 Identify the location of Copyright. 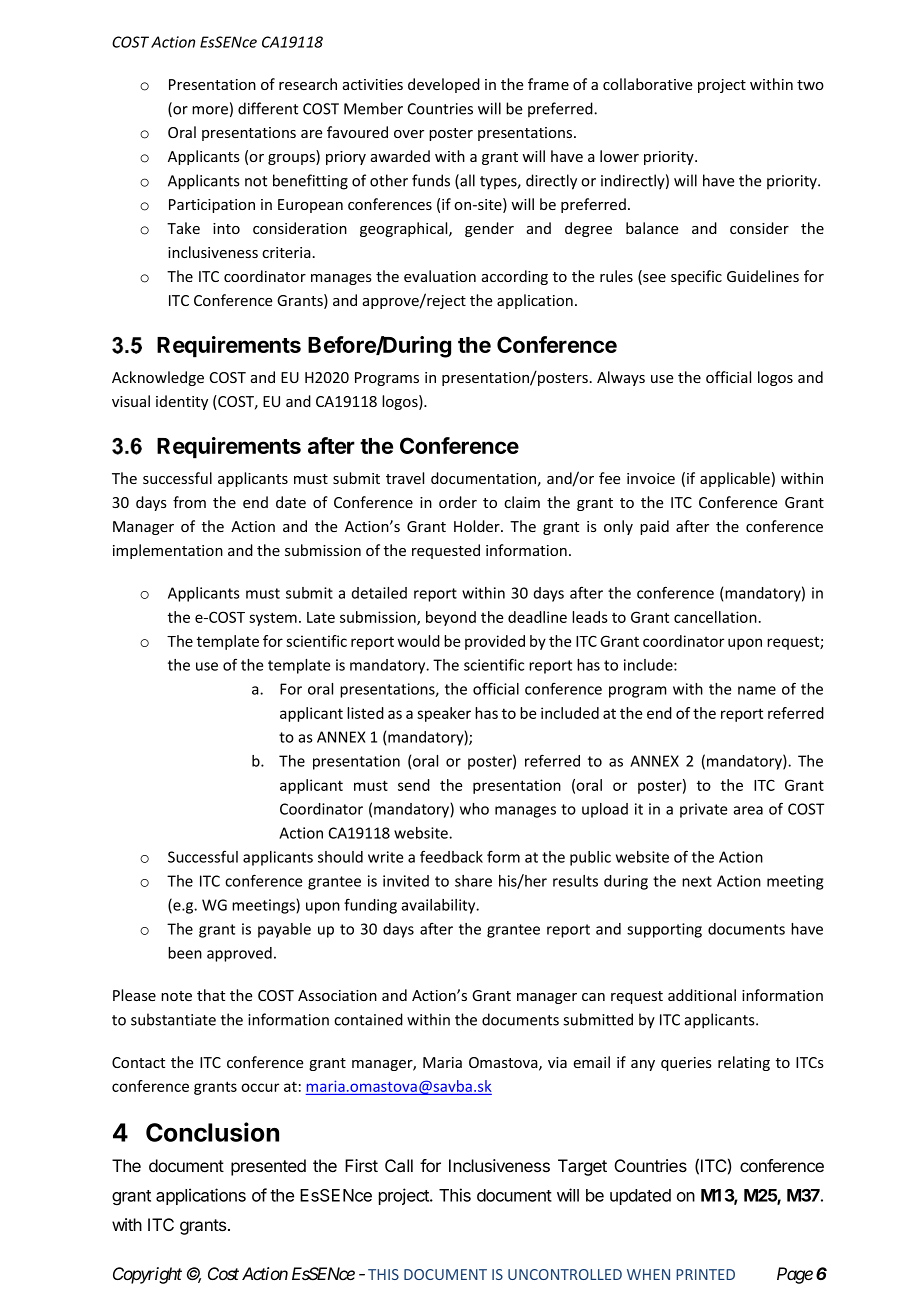
(147, 1275).
